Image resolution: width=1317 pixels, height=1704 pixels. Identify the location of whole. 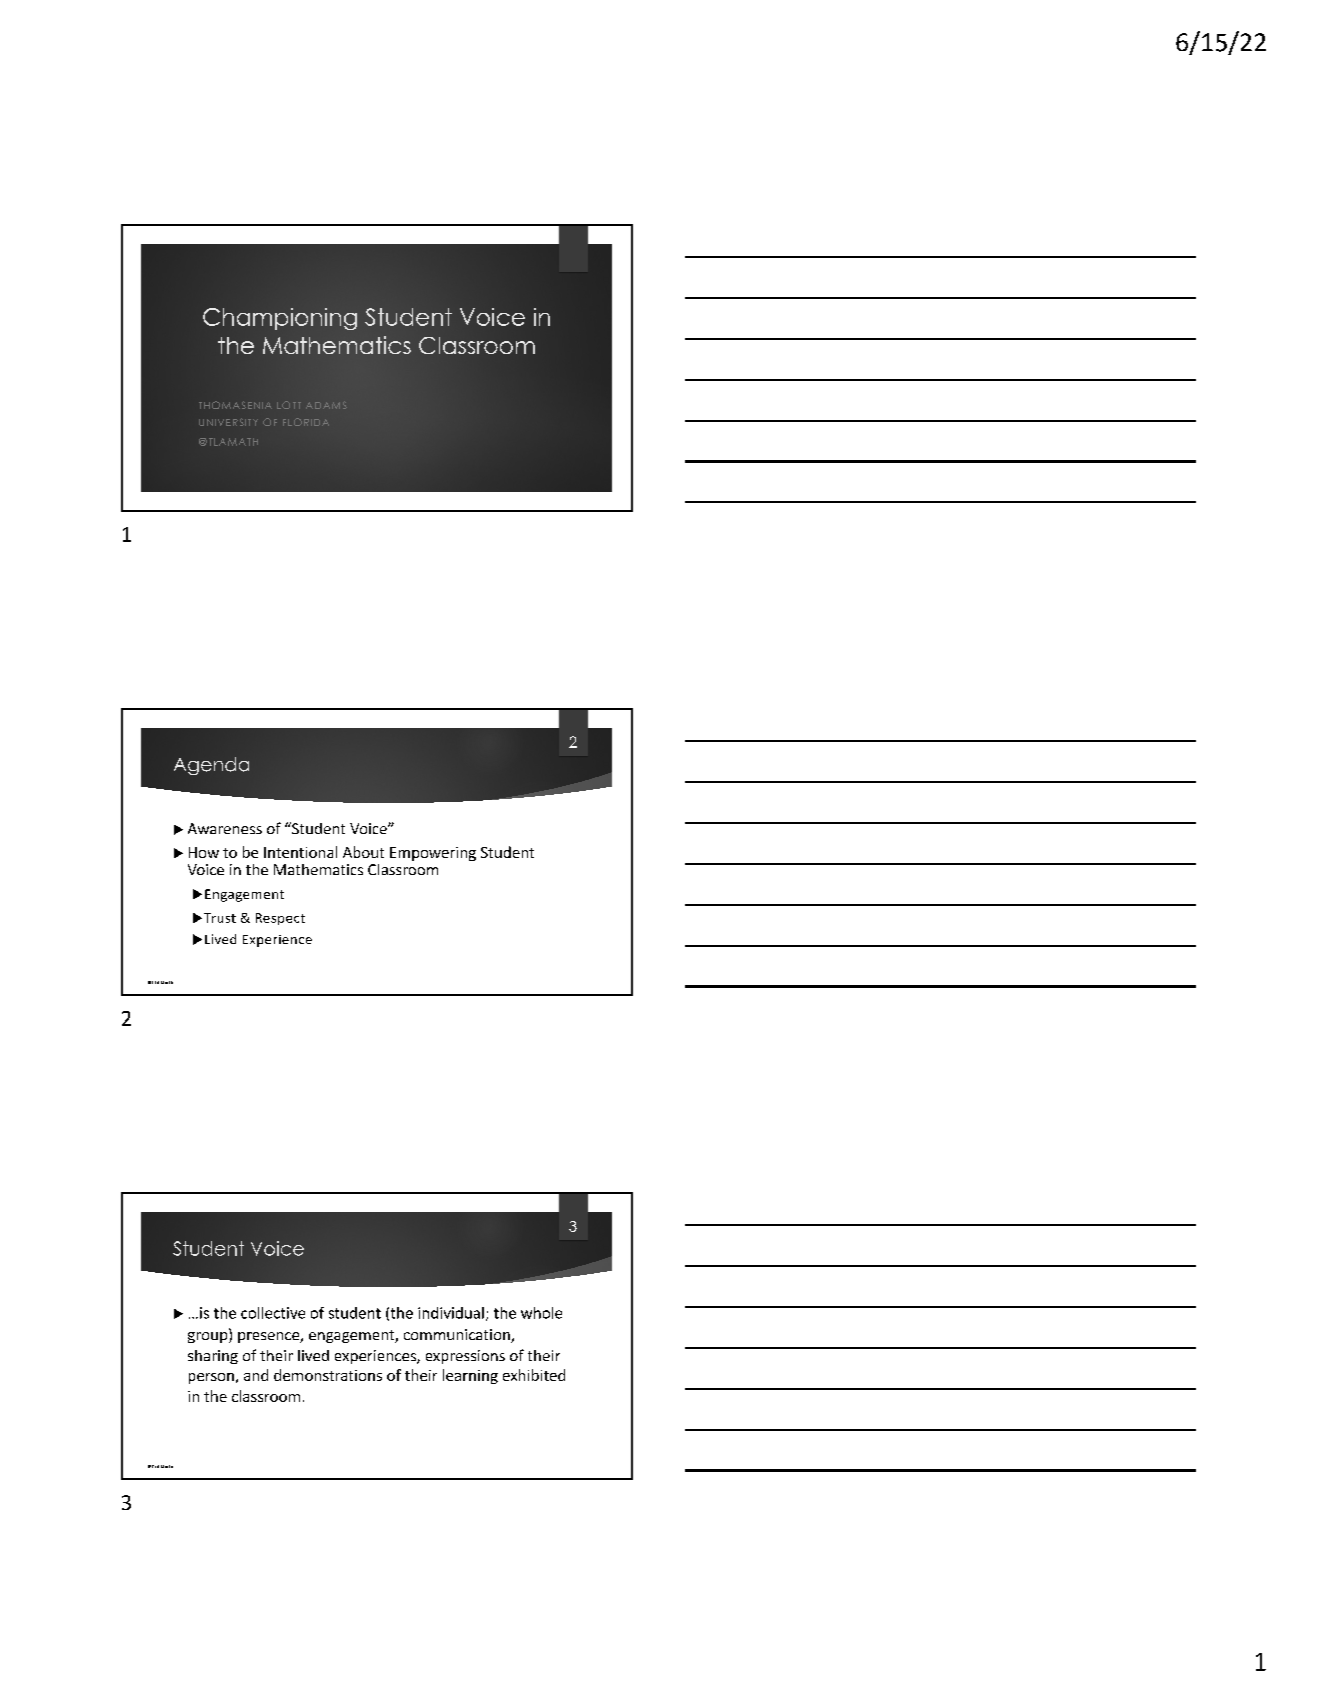
(541, 1313).
